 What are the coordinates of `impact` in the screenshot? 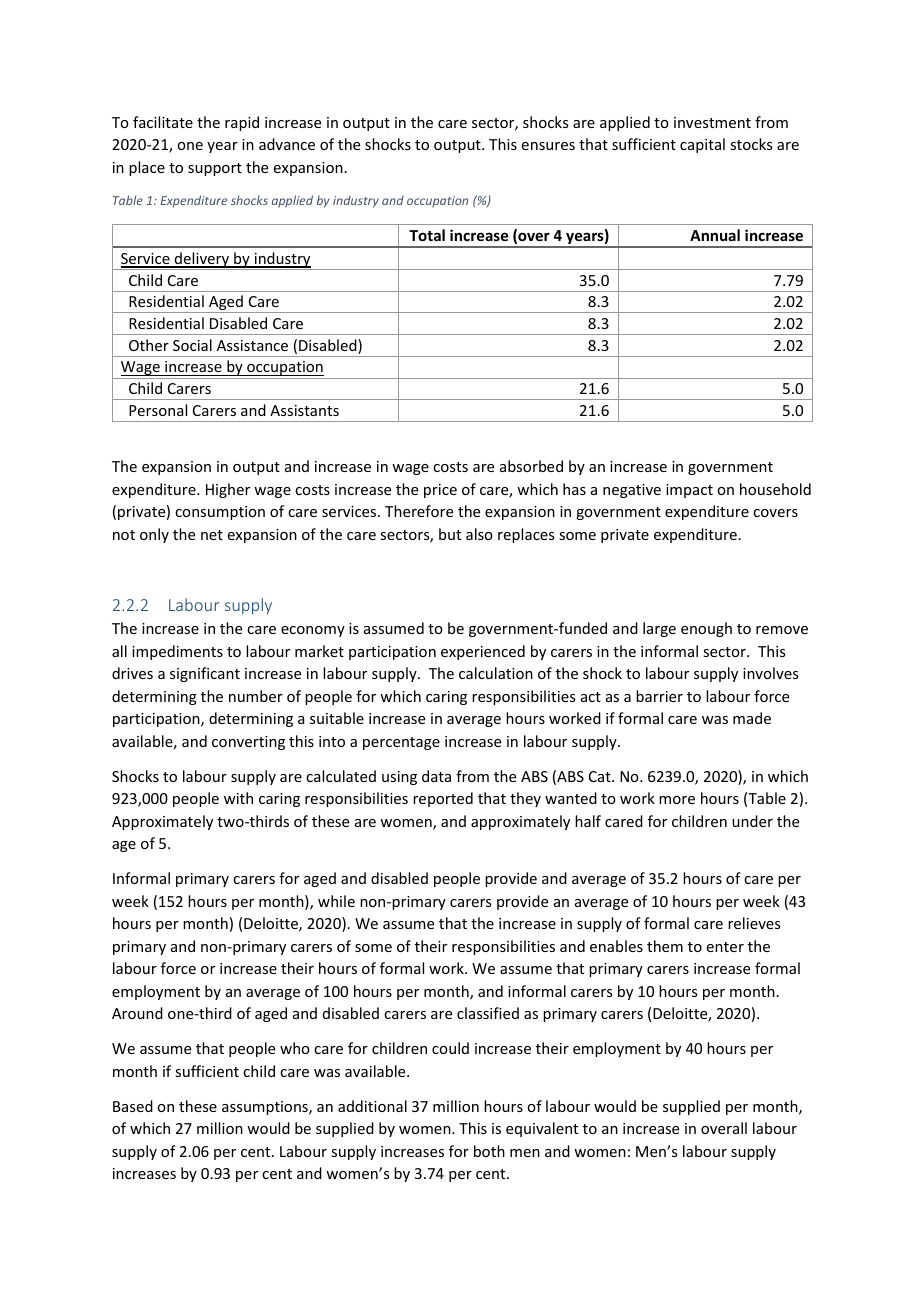 It's located at (689, 491).
